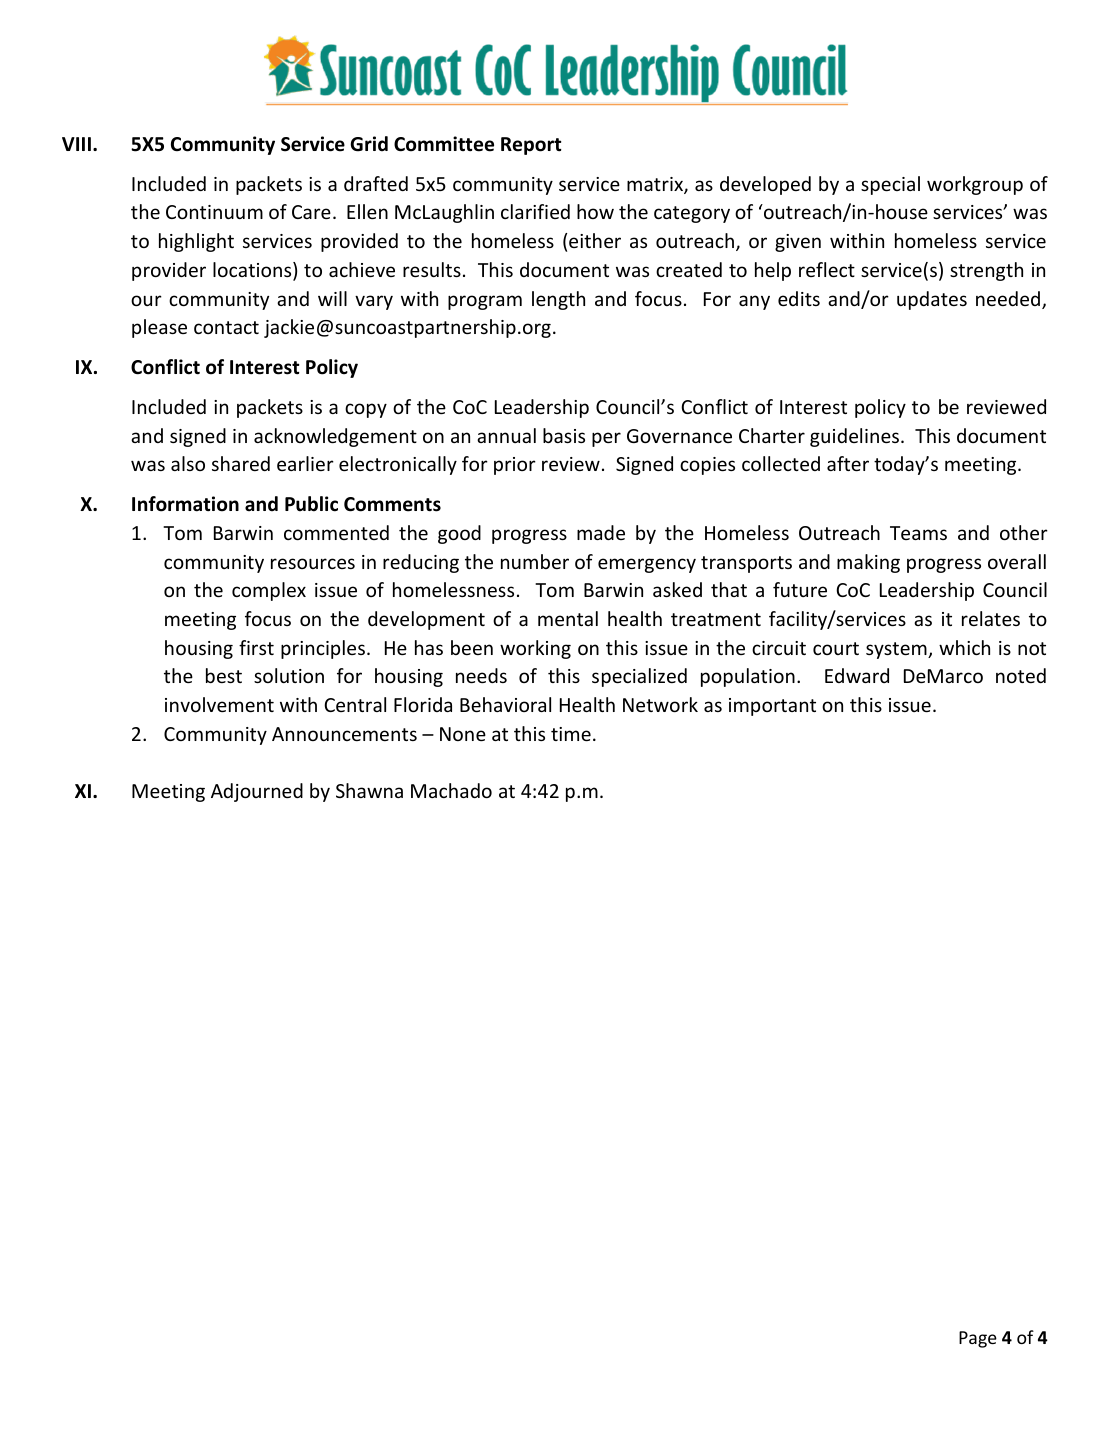  What do you see at coordinates (772, 707) in the screenshot?
I see `important` at bounding box center [772, 707].
